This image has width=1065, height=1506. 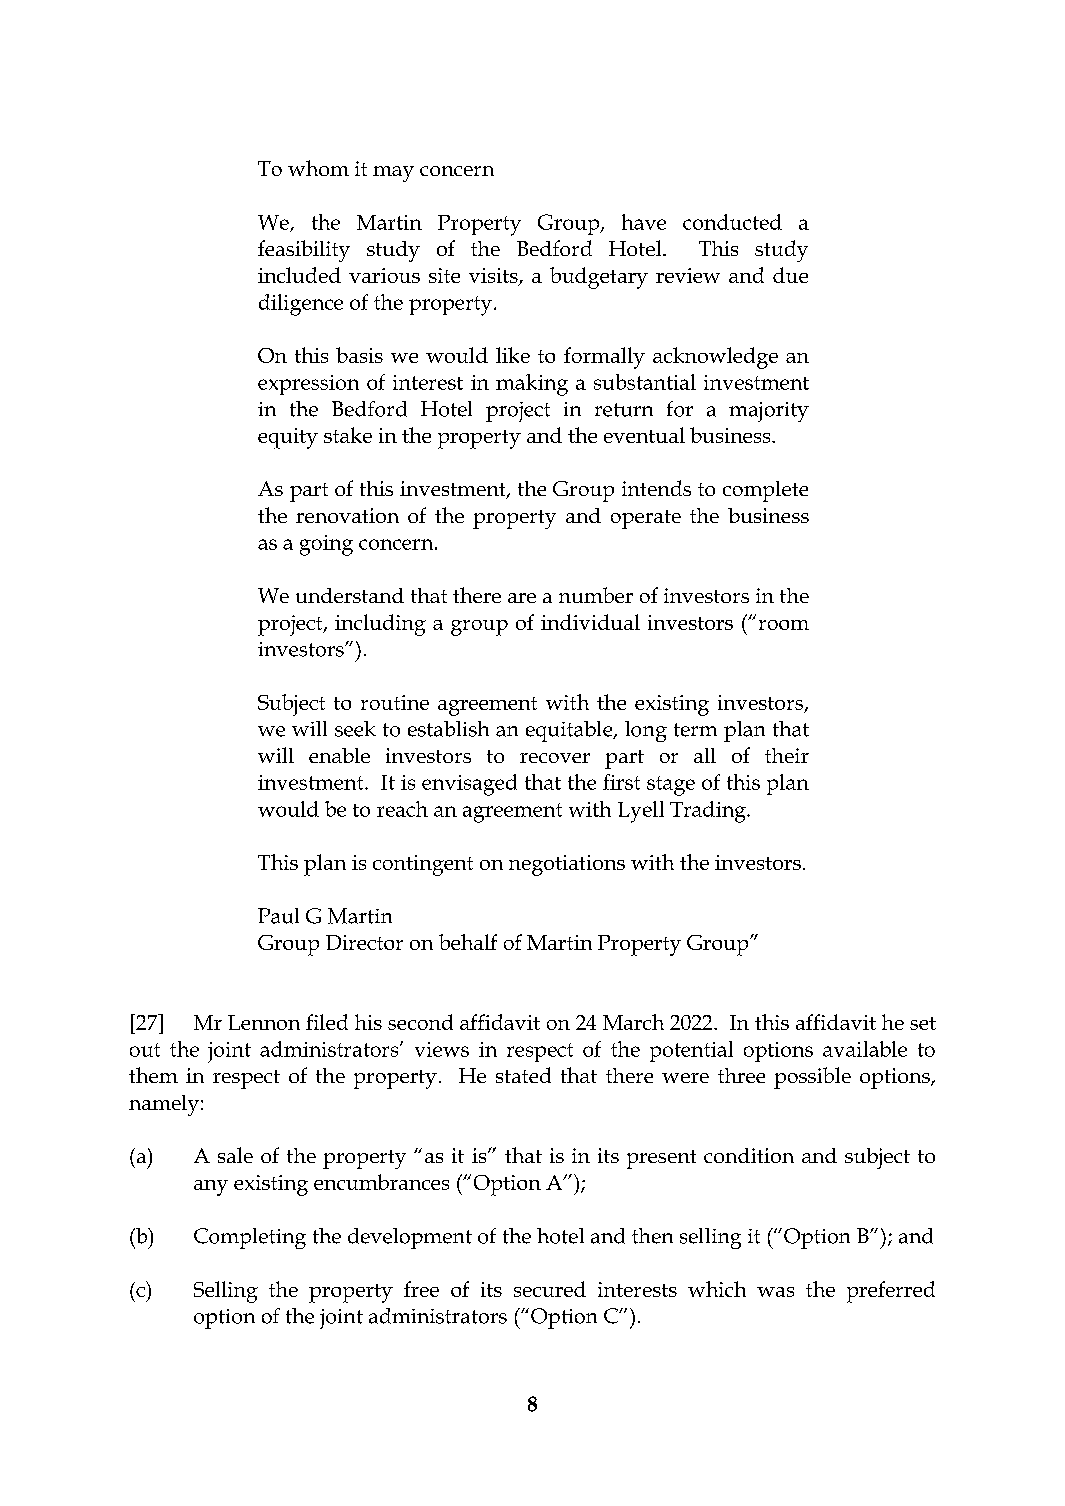 What do you see at coordinates (765, 491) in the image?
I see `complete` at bounding box center [765, 491].
